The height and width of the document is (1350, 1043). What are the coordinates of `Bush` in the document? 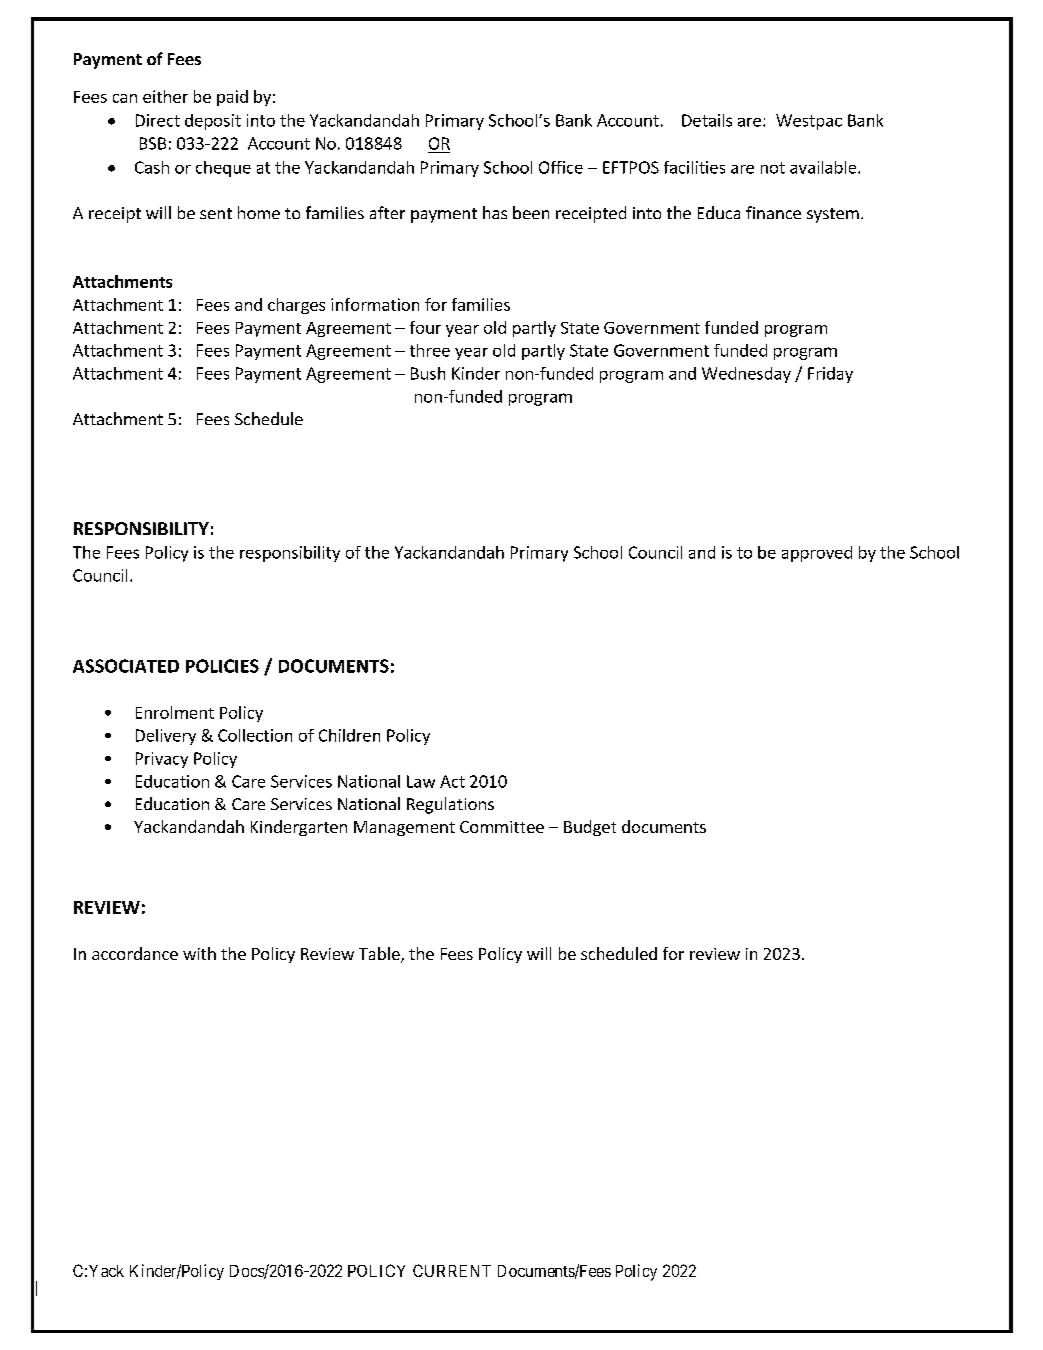 It's located at (428, 373).
